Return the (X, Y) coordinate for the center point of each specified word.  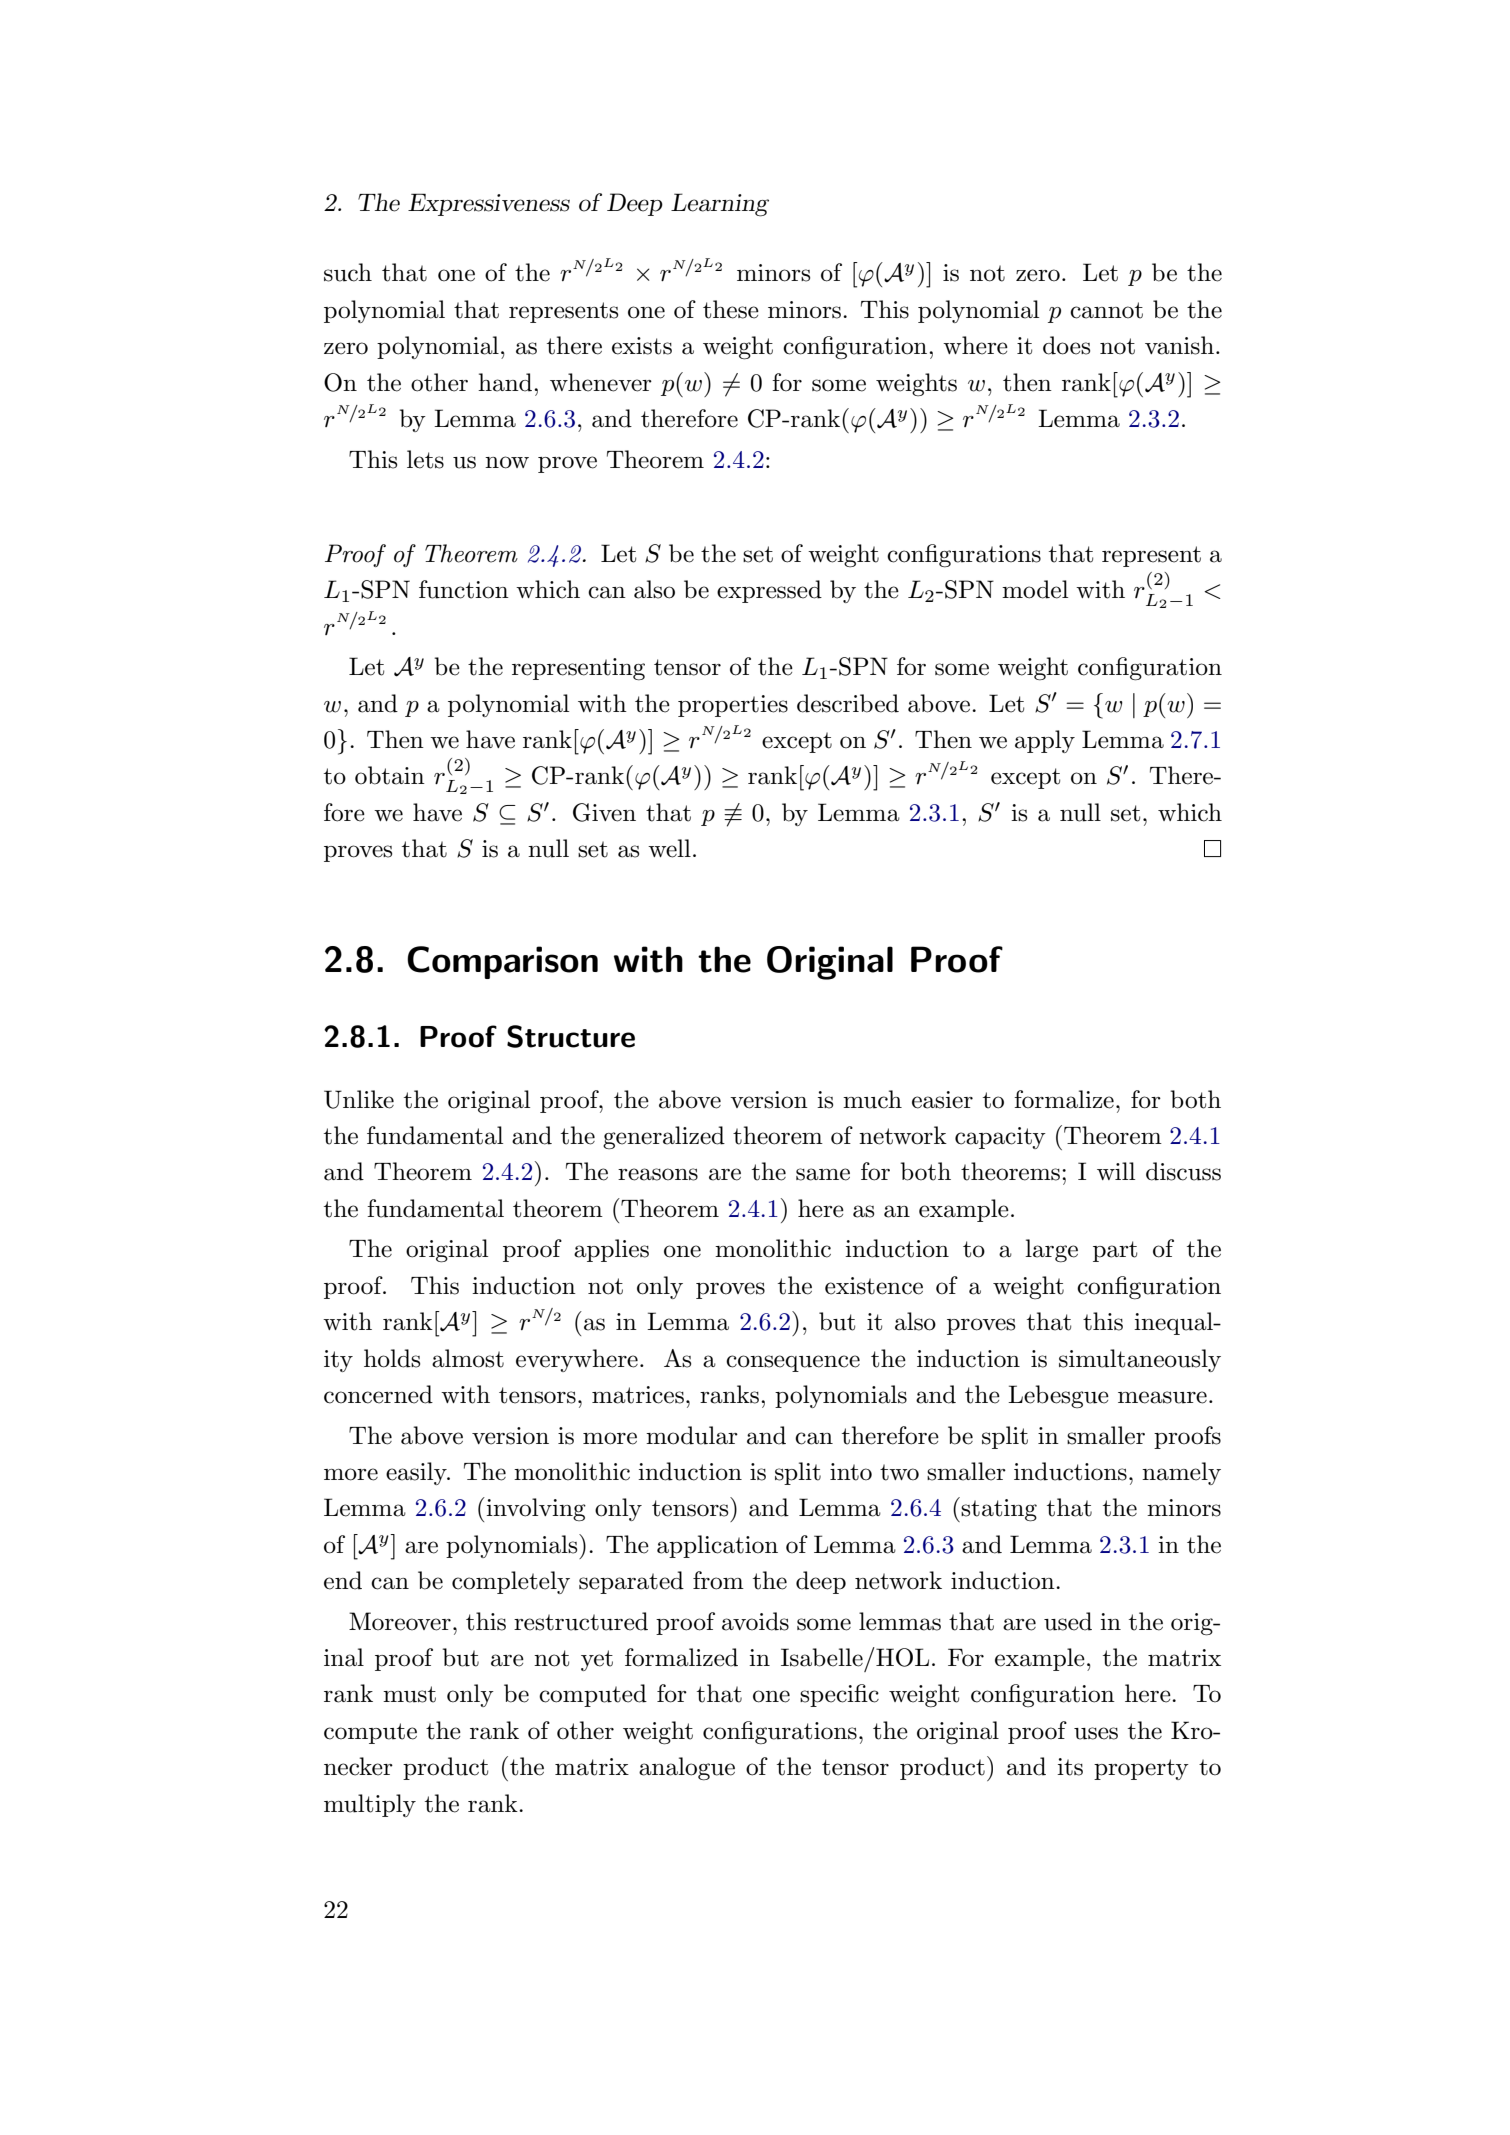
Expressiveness (489, 204)
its (1070, 1767)
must (409, 1694)
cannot (1106, 310)
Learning (720, 205)
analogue (687, 1769)
